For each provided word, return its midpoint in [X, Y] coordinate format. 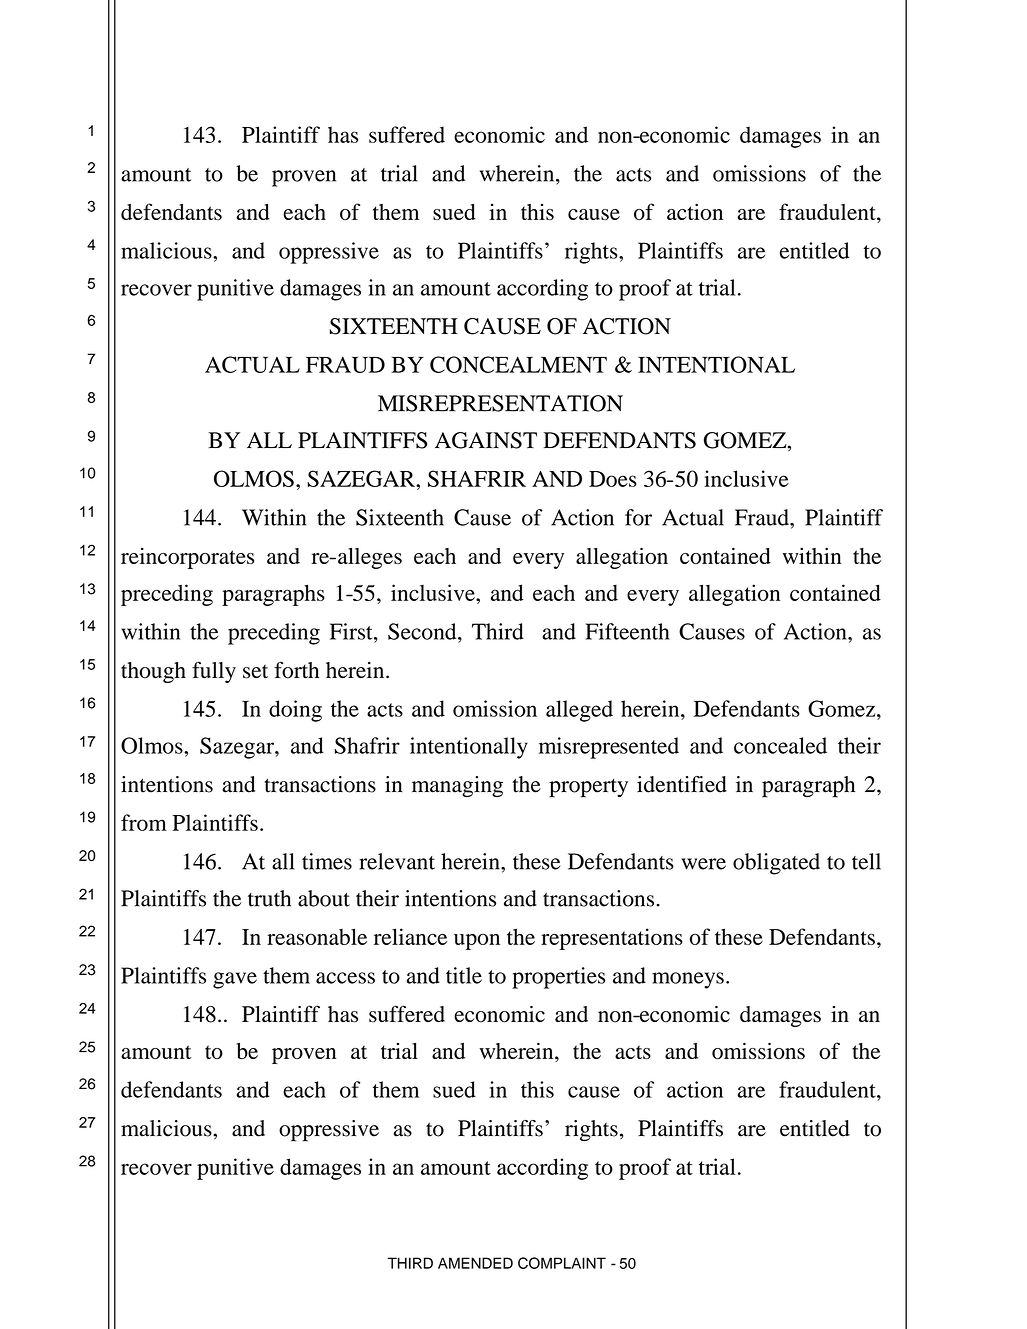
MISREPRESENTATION [500, 403]
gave [235, 980]
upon [477, 941]
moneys [688, 980]
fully [214, 672]
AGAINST [486, 440]
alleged [579, 711]
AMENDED [475, 1263]
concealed [780, 745]
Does [613, 479]
